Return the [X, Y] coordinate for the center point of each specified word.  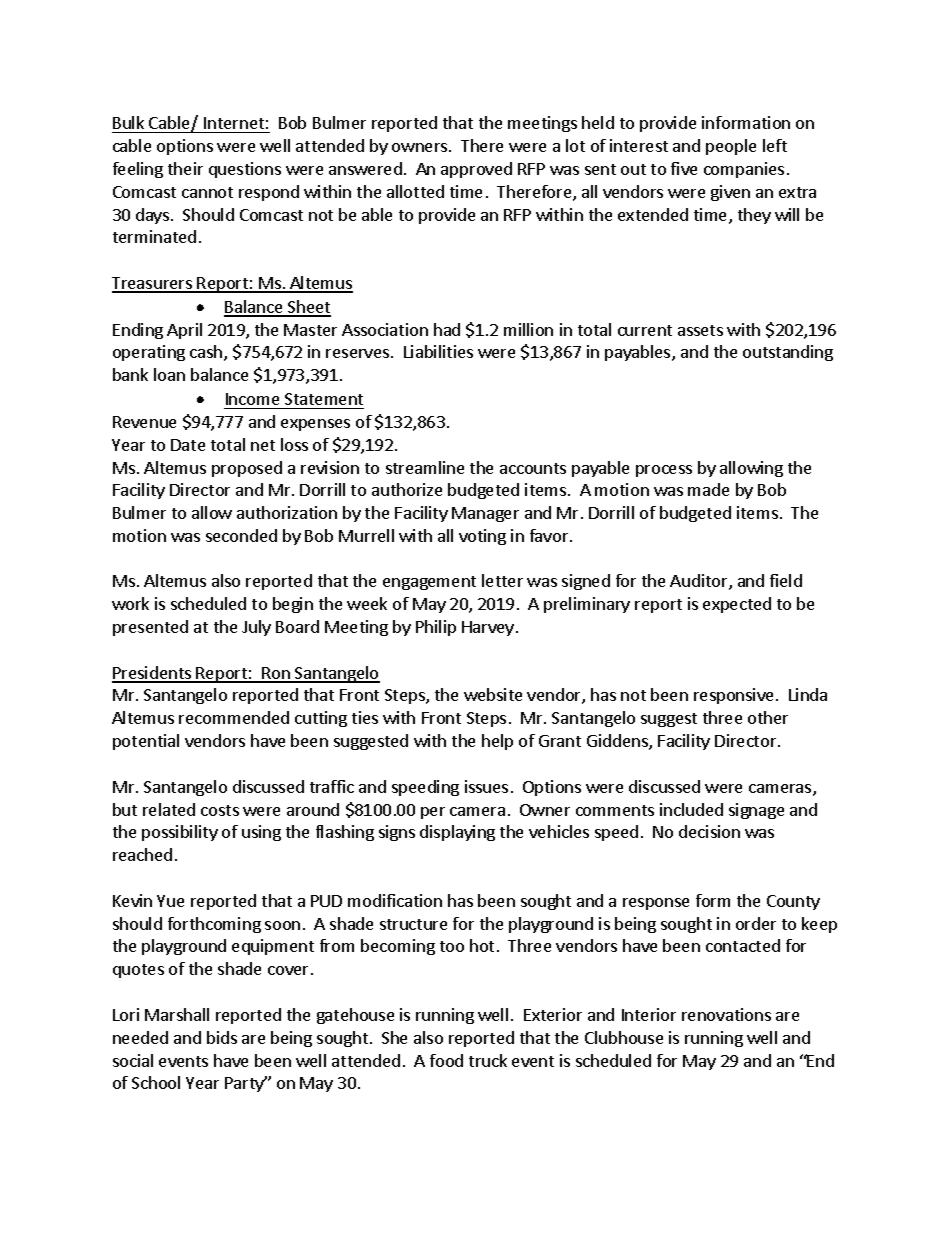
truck [488, 1060]
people [731, 147]
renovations [726, 1014]
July [256, 628]
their [185, 168]
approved [476, 170]
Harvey [489, 628]
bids [222, 1037]
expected [737, 605]
